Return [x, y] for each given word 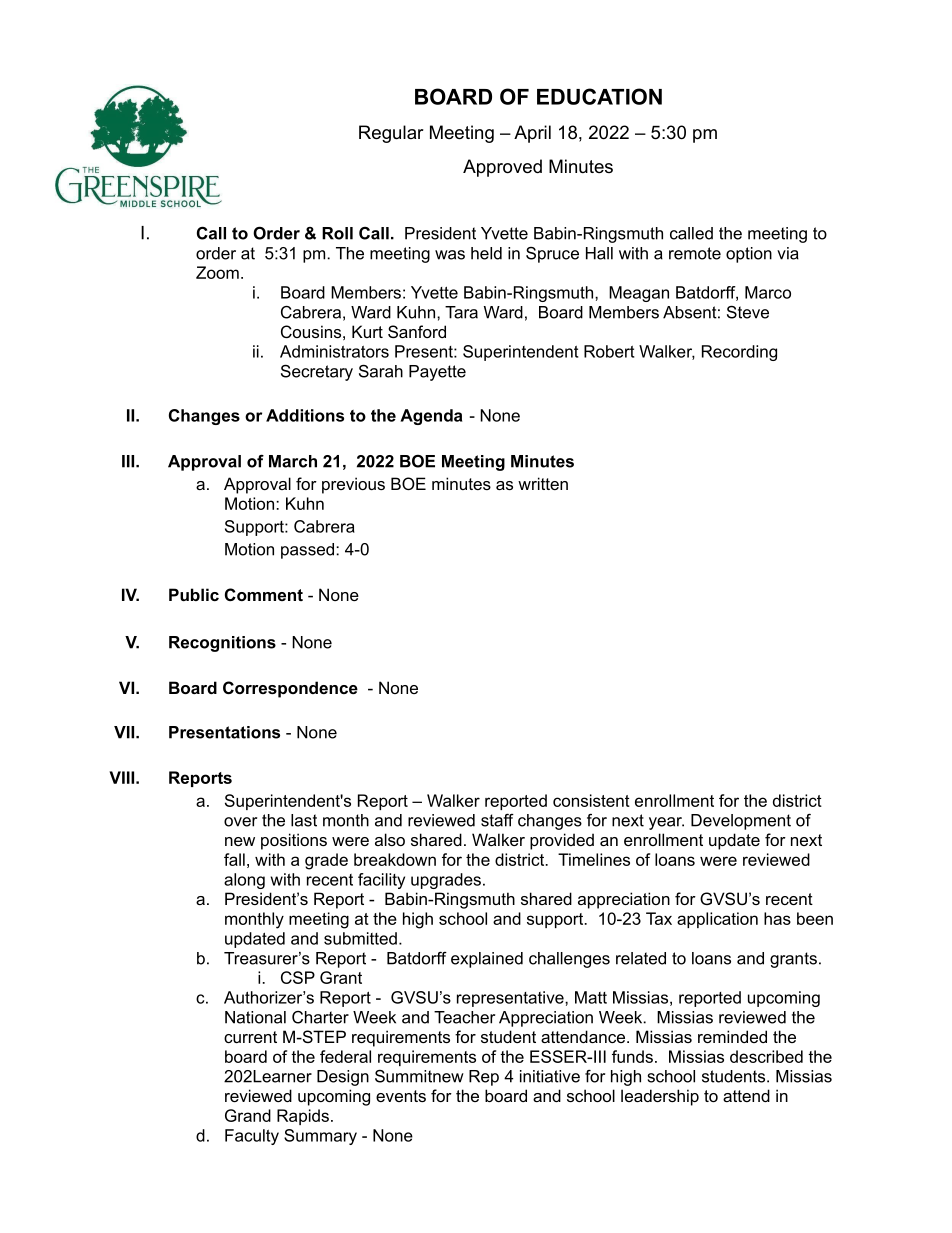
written [543, 483]
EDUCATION [599, 96]
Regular [391, 134]
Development [741, 822]
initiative [550, 1076]
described [766, 1056]
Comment [264, 594]
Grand [248, 1115]
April [532, 134]
